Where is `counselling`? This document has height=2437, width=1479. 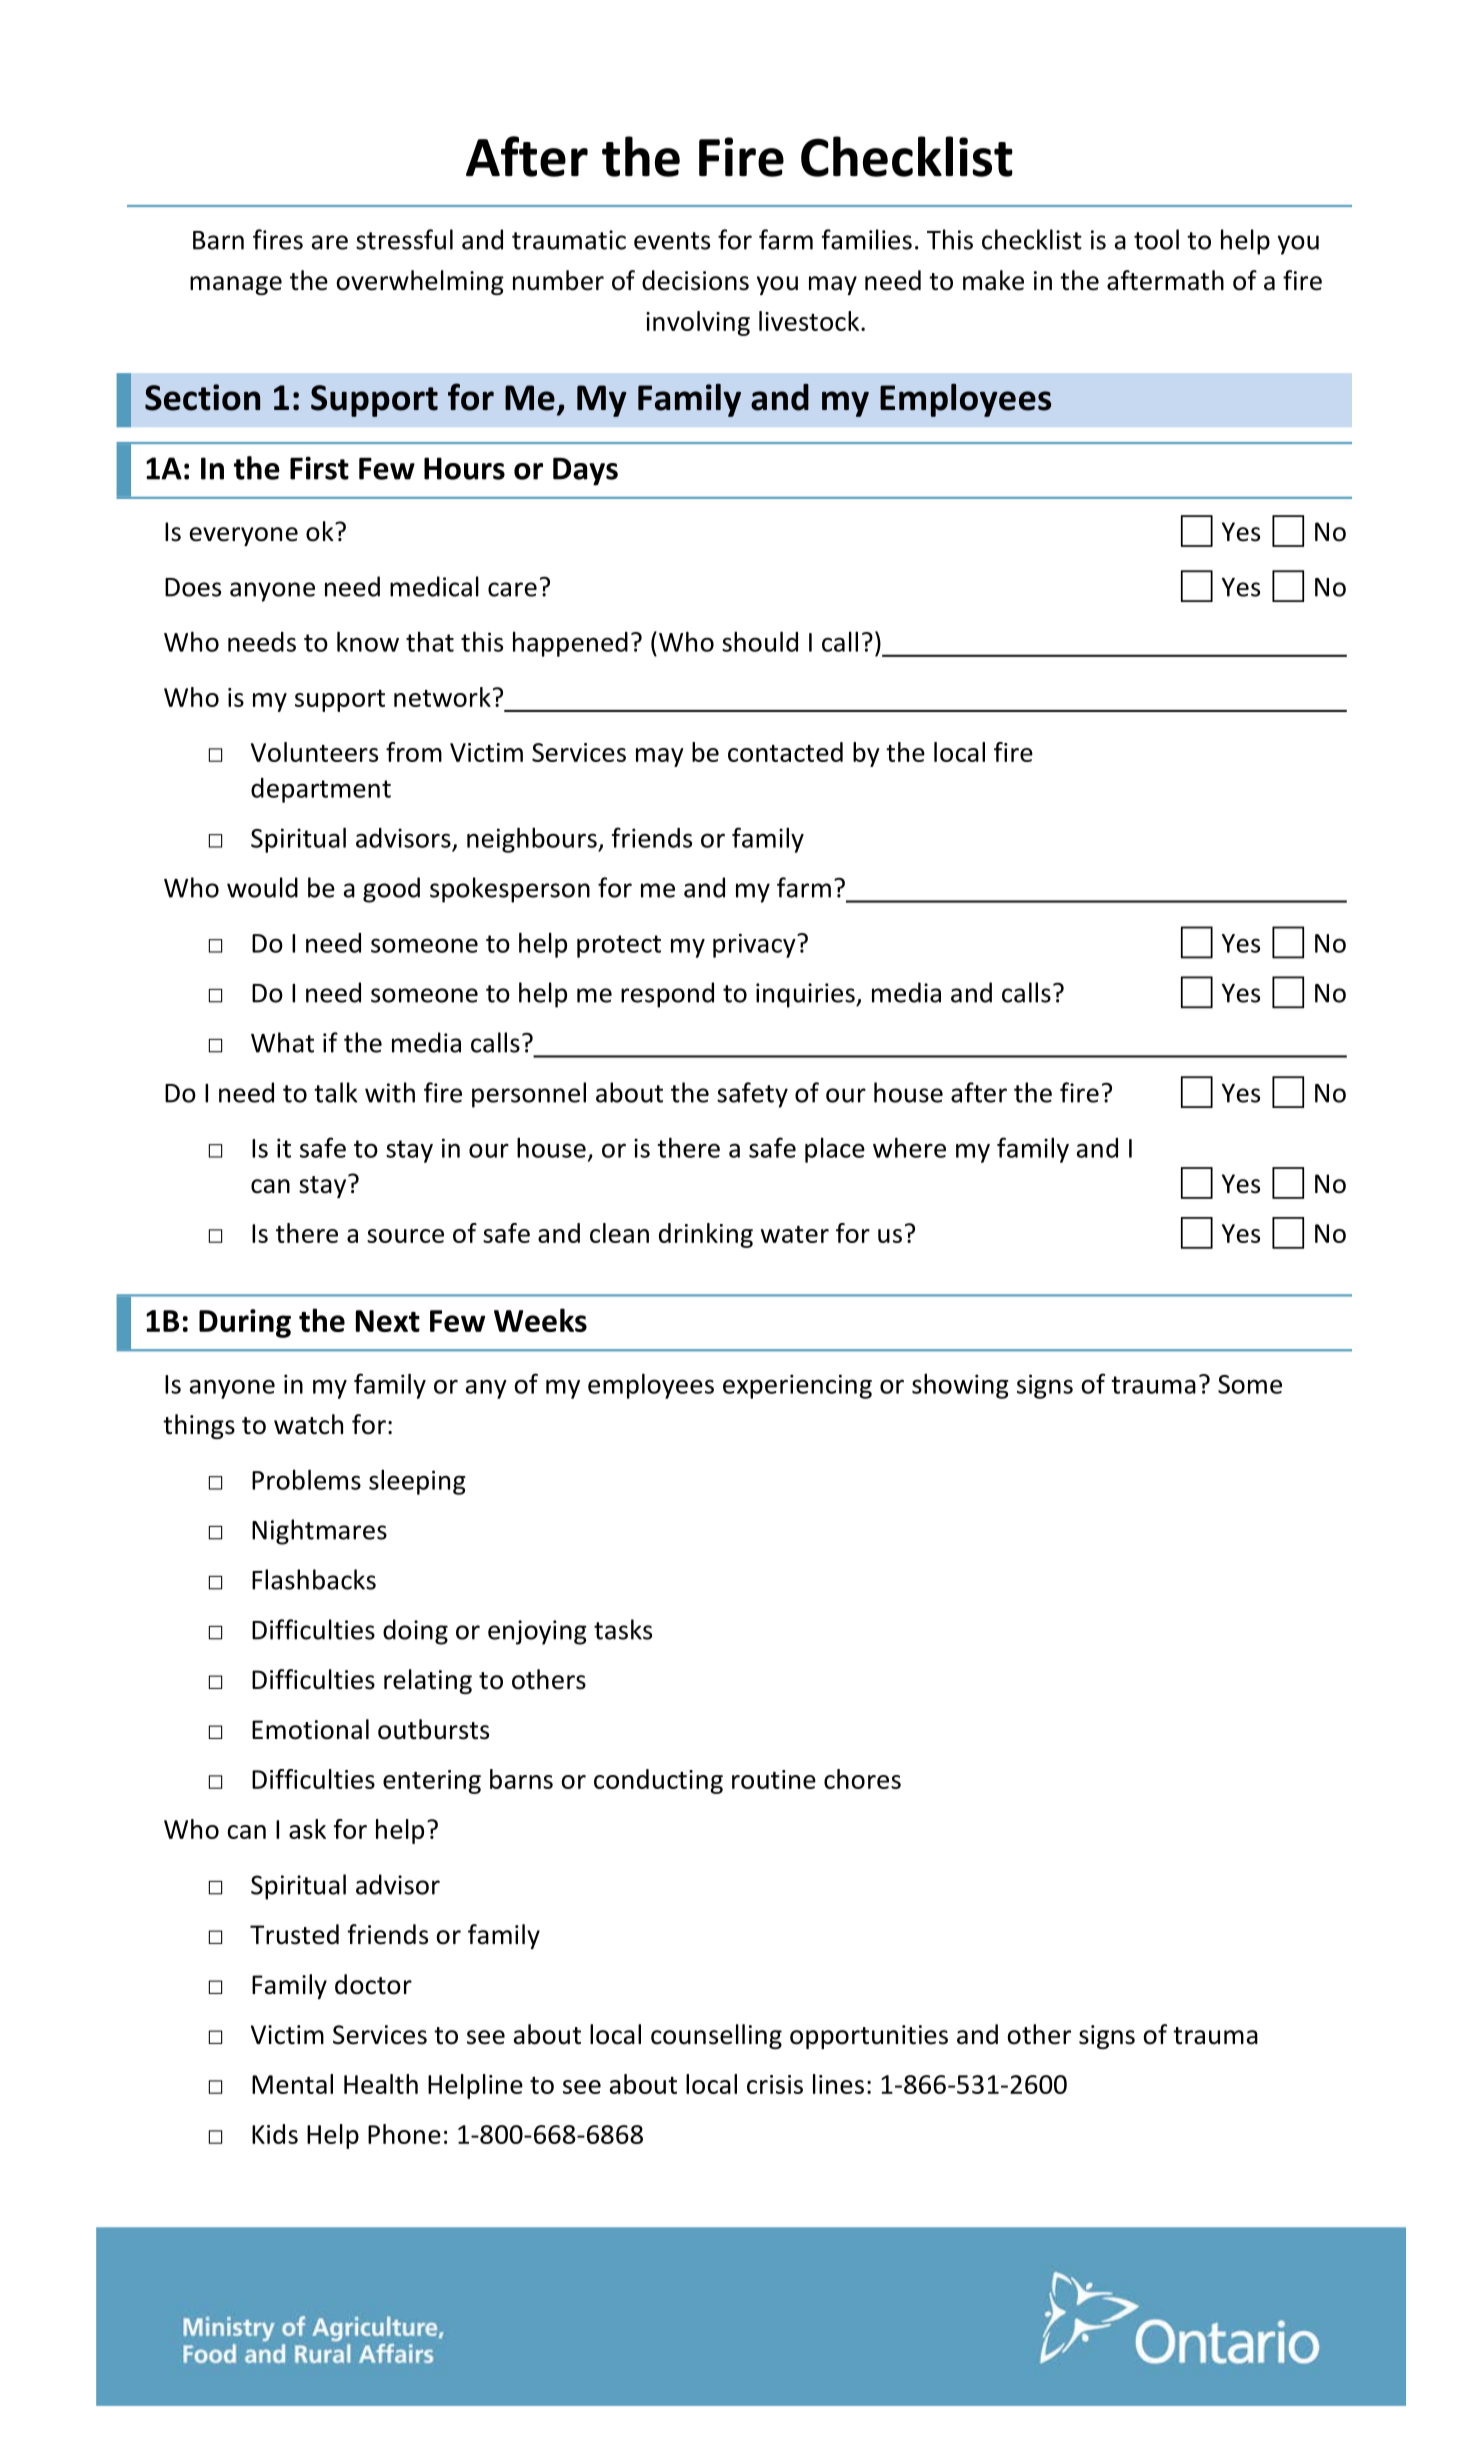 counselling is located at coordinates (716, 2036).
